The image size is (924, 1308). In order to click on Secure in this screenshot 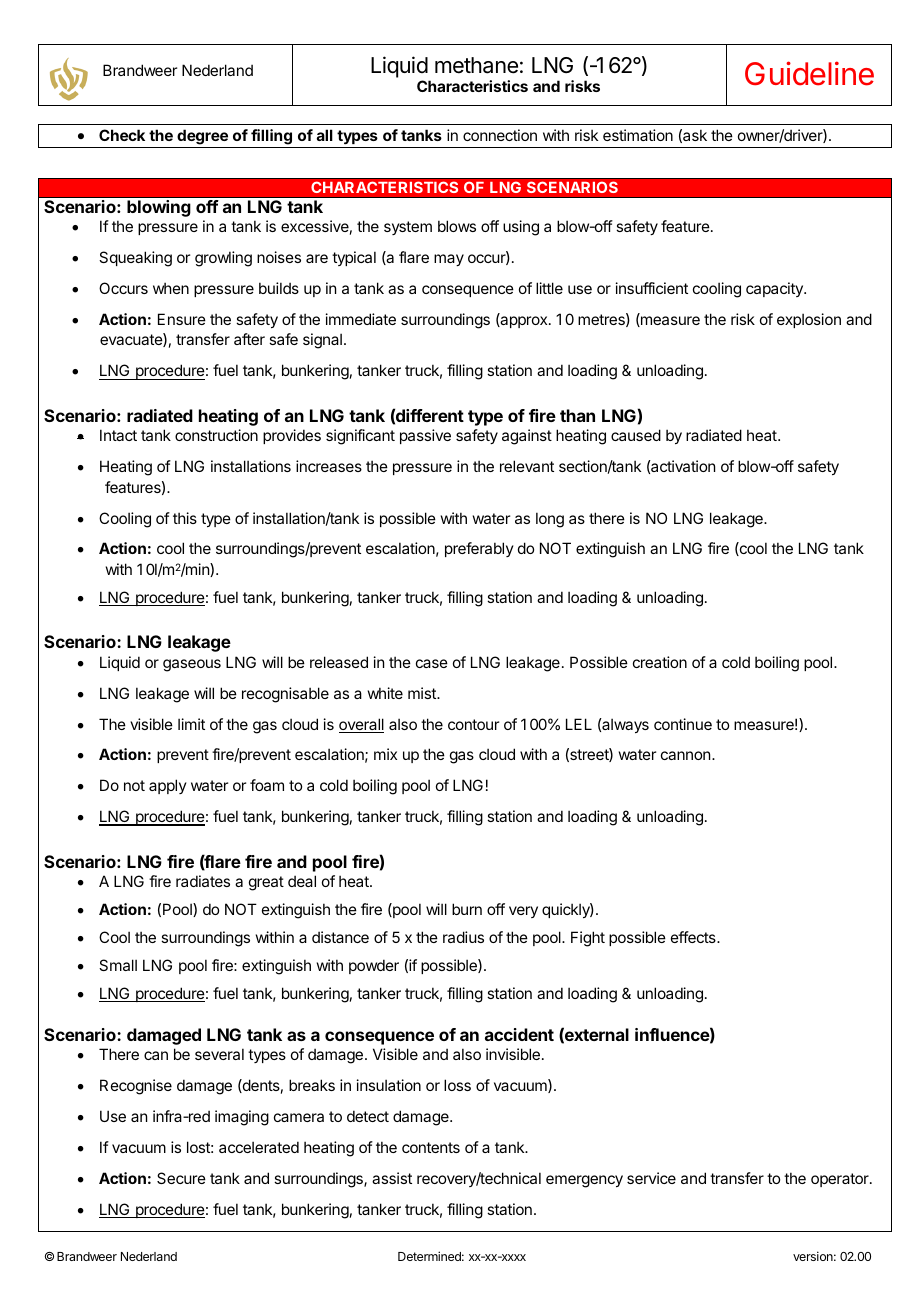, I will do `click(181, 1178)`.
